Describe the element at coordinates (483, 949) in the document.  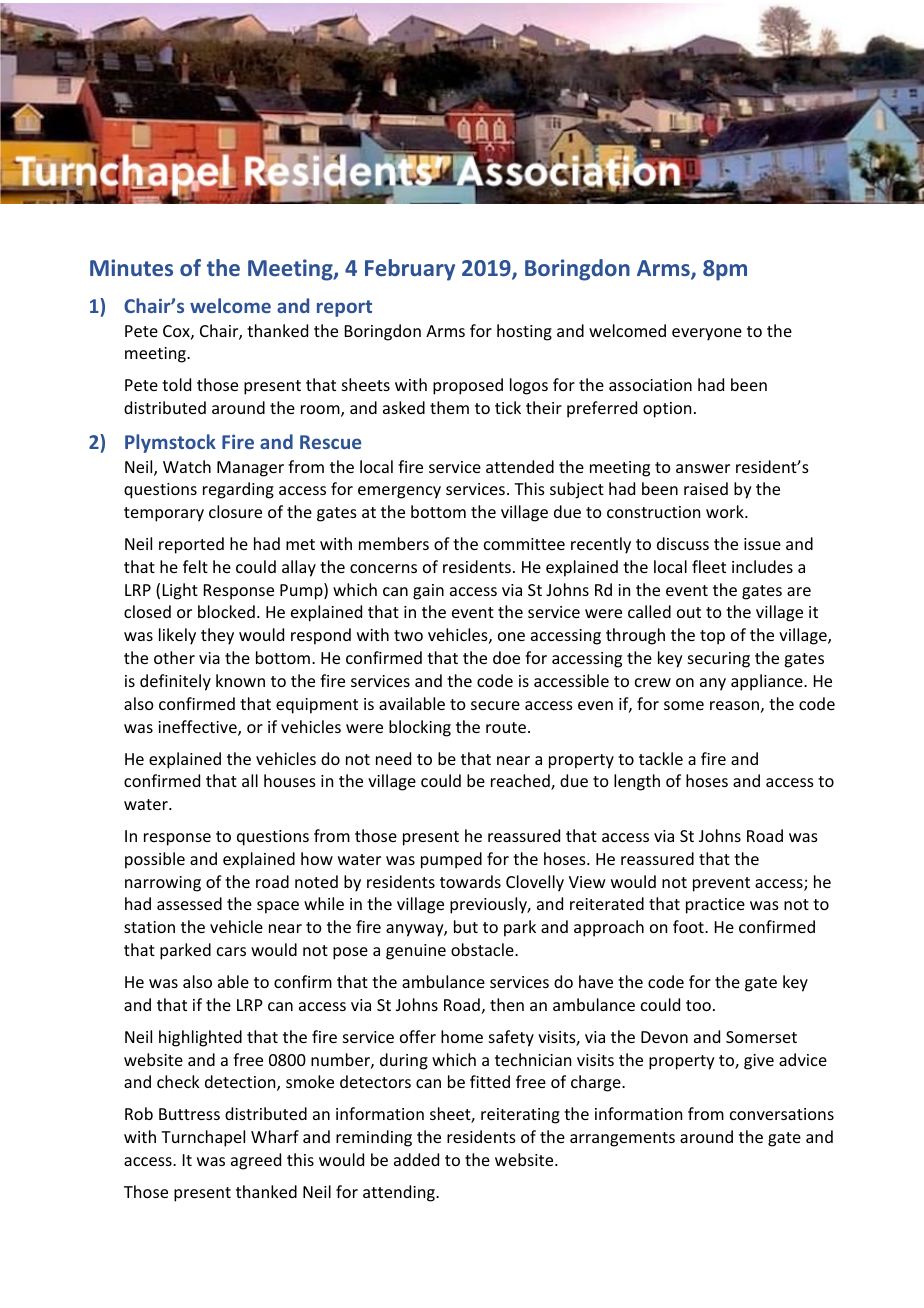
I see `obstacle` at that location.
